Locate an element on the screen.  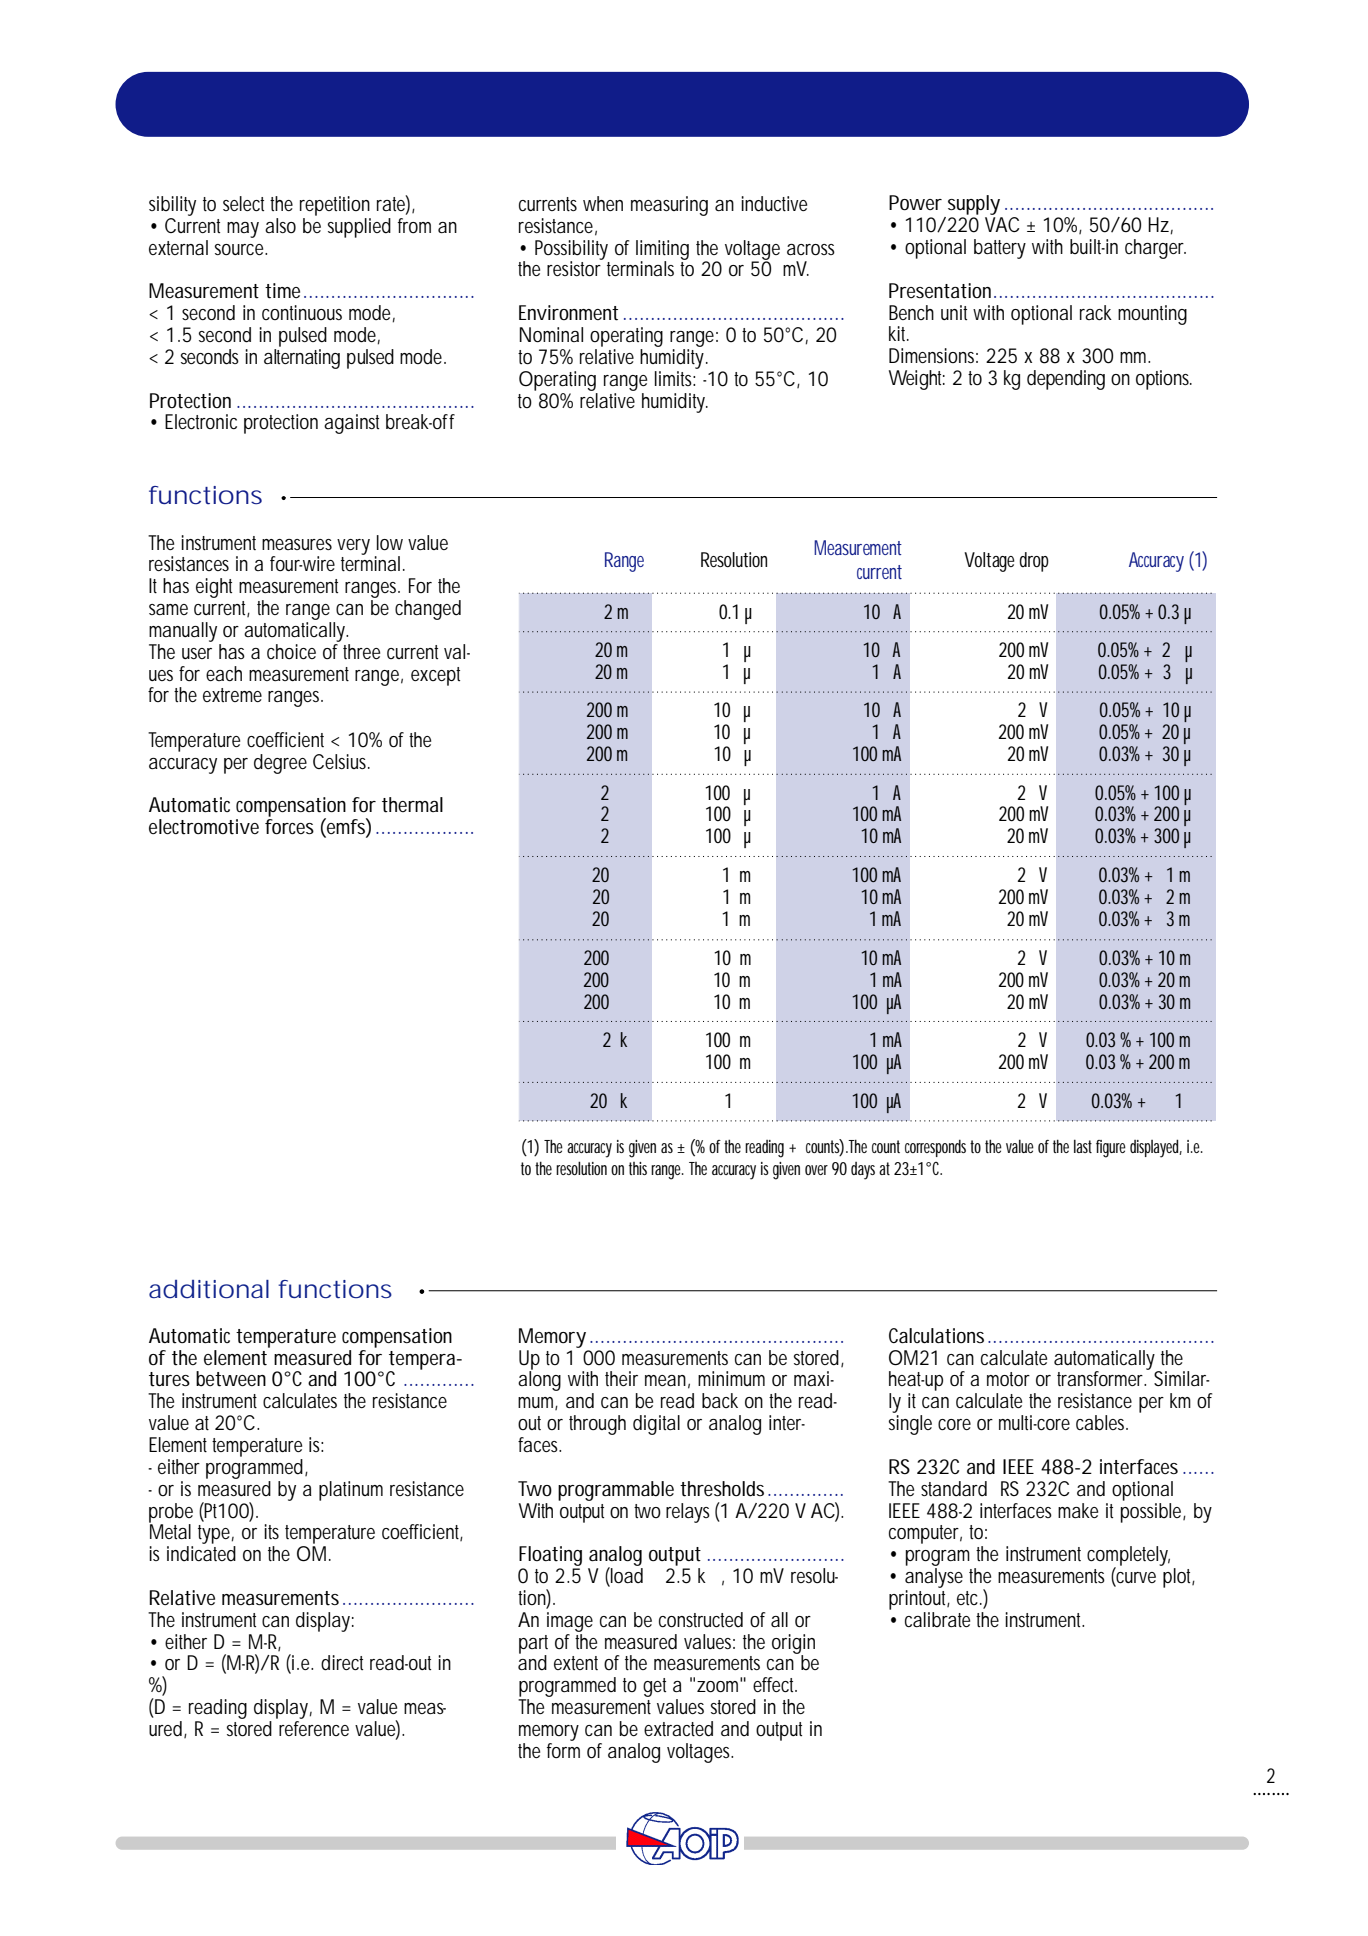
battery is located at coordinates (1000, 249).
